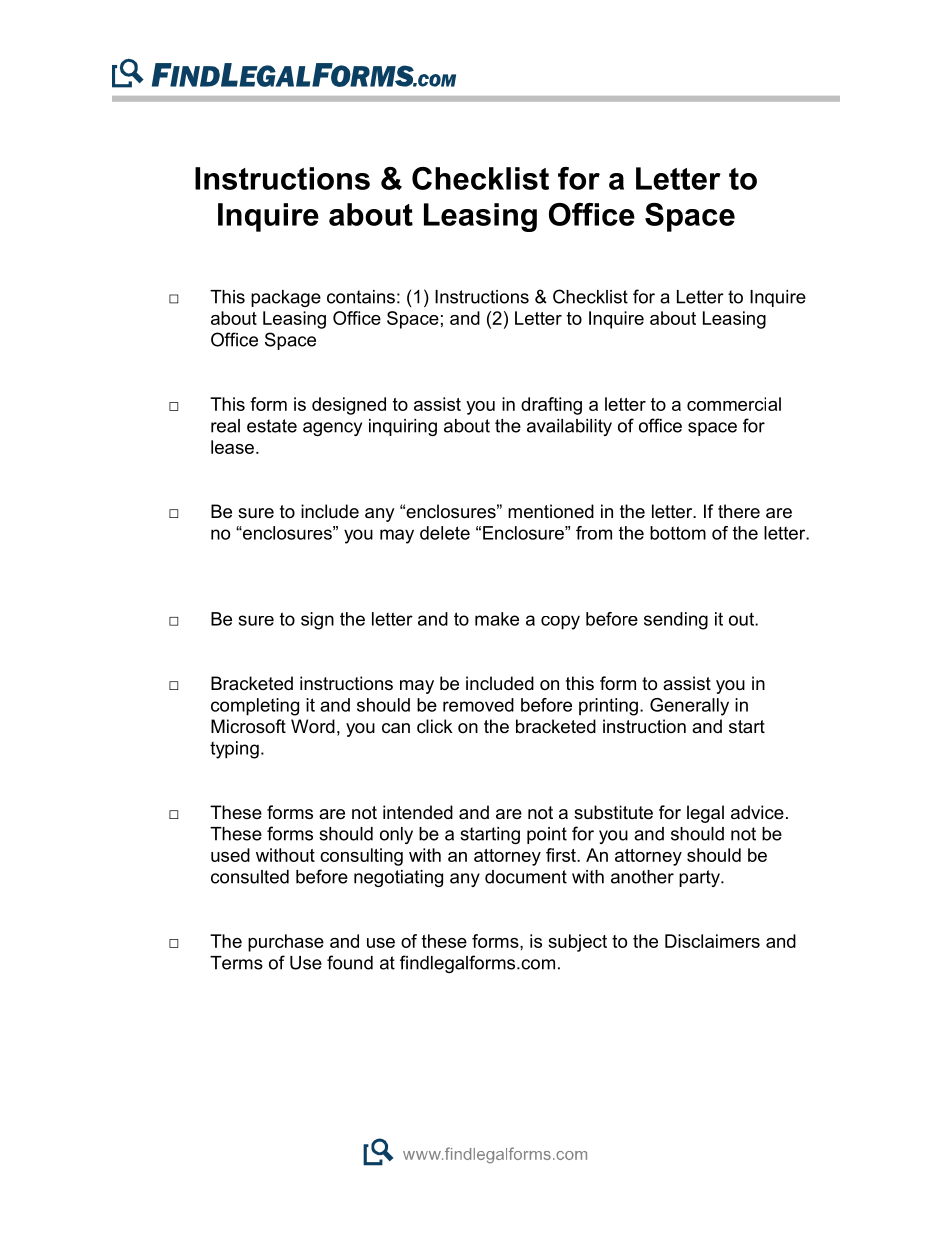  What do you see at coordinates (286, 298) in the document?
I see `package` at bounding box center [286, 298].
